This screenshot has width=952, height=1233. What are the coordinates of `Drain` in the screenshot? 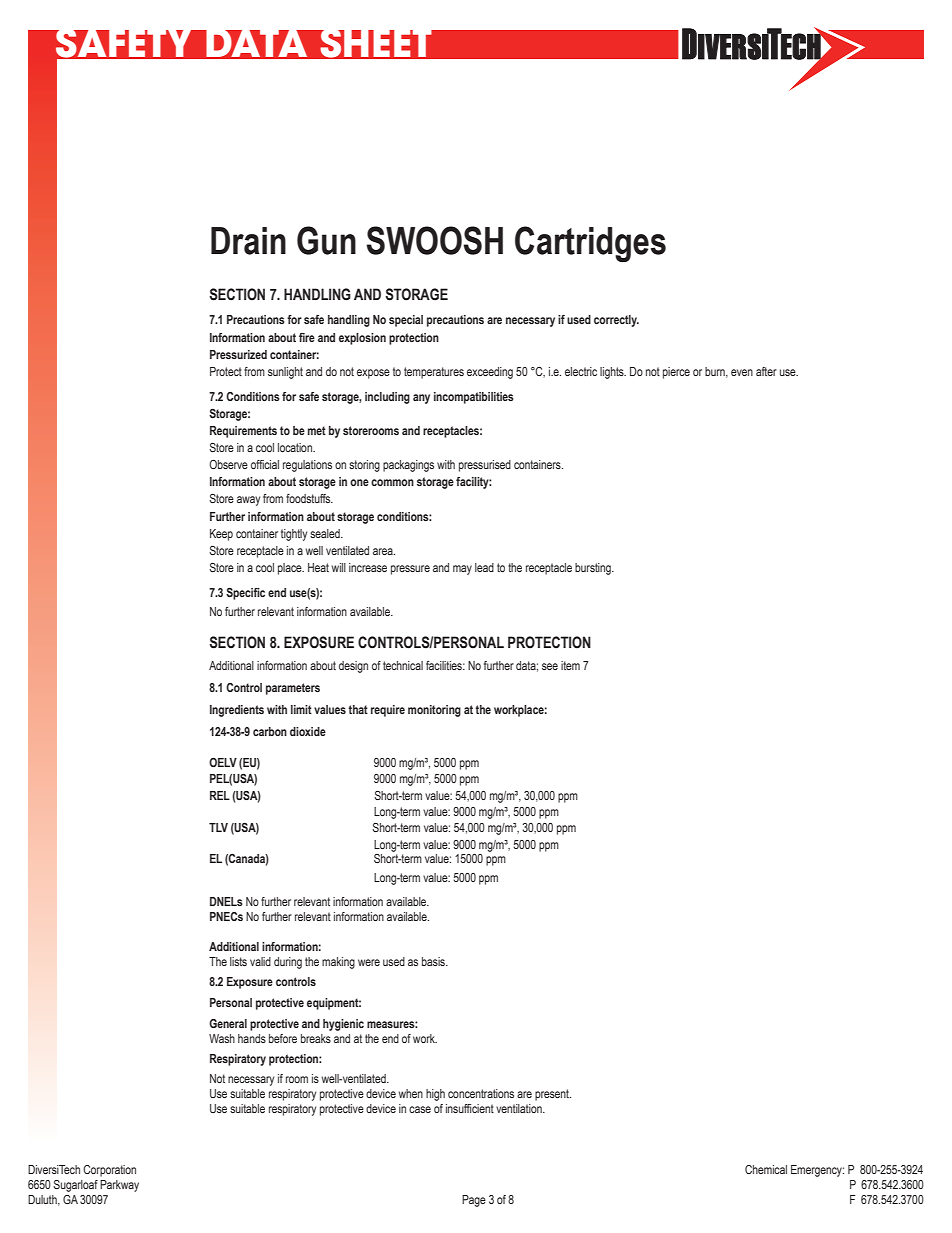 It's located at (248, 241).
